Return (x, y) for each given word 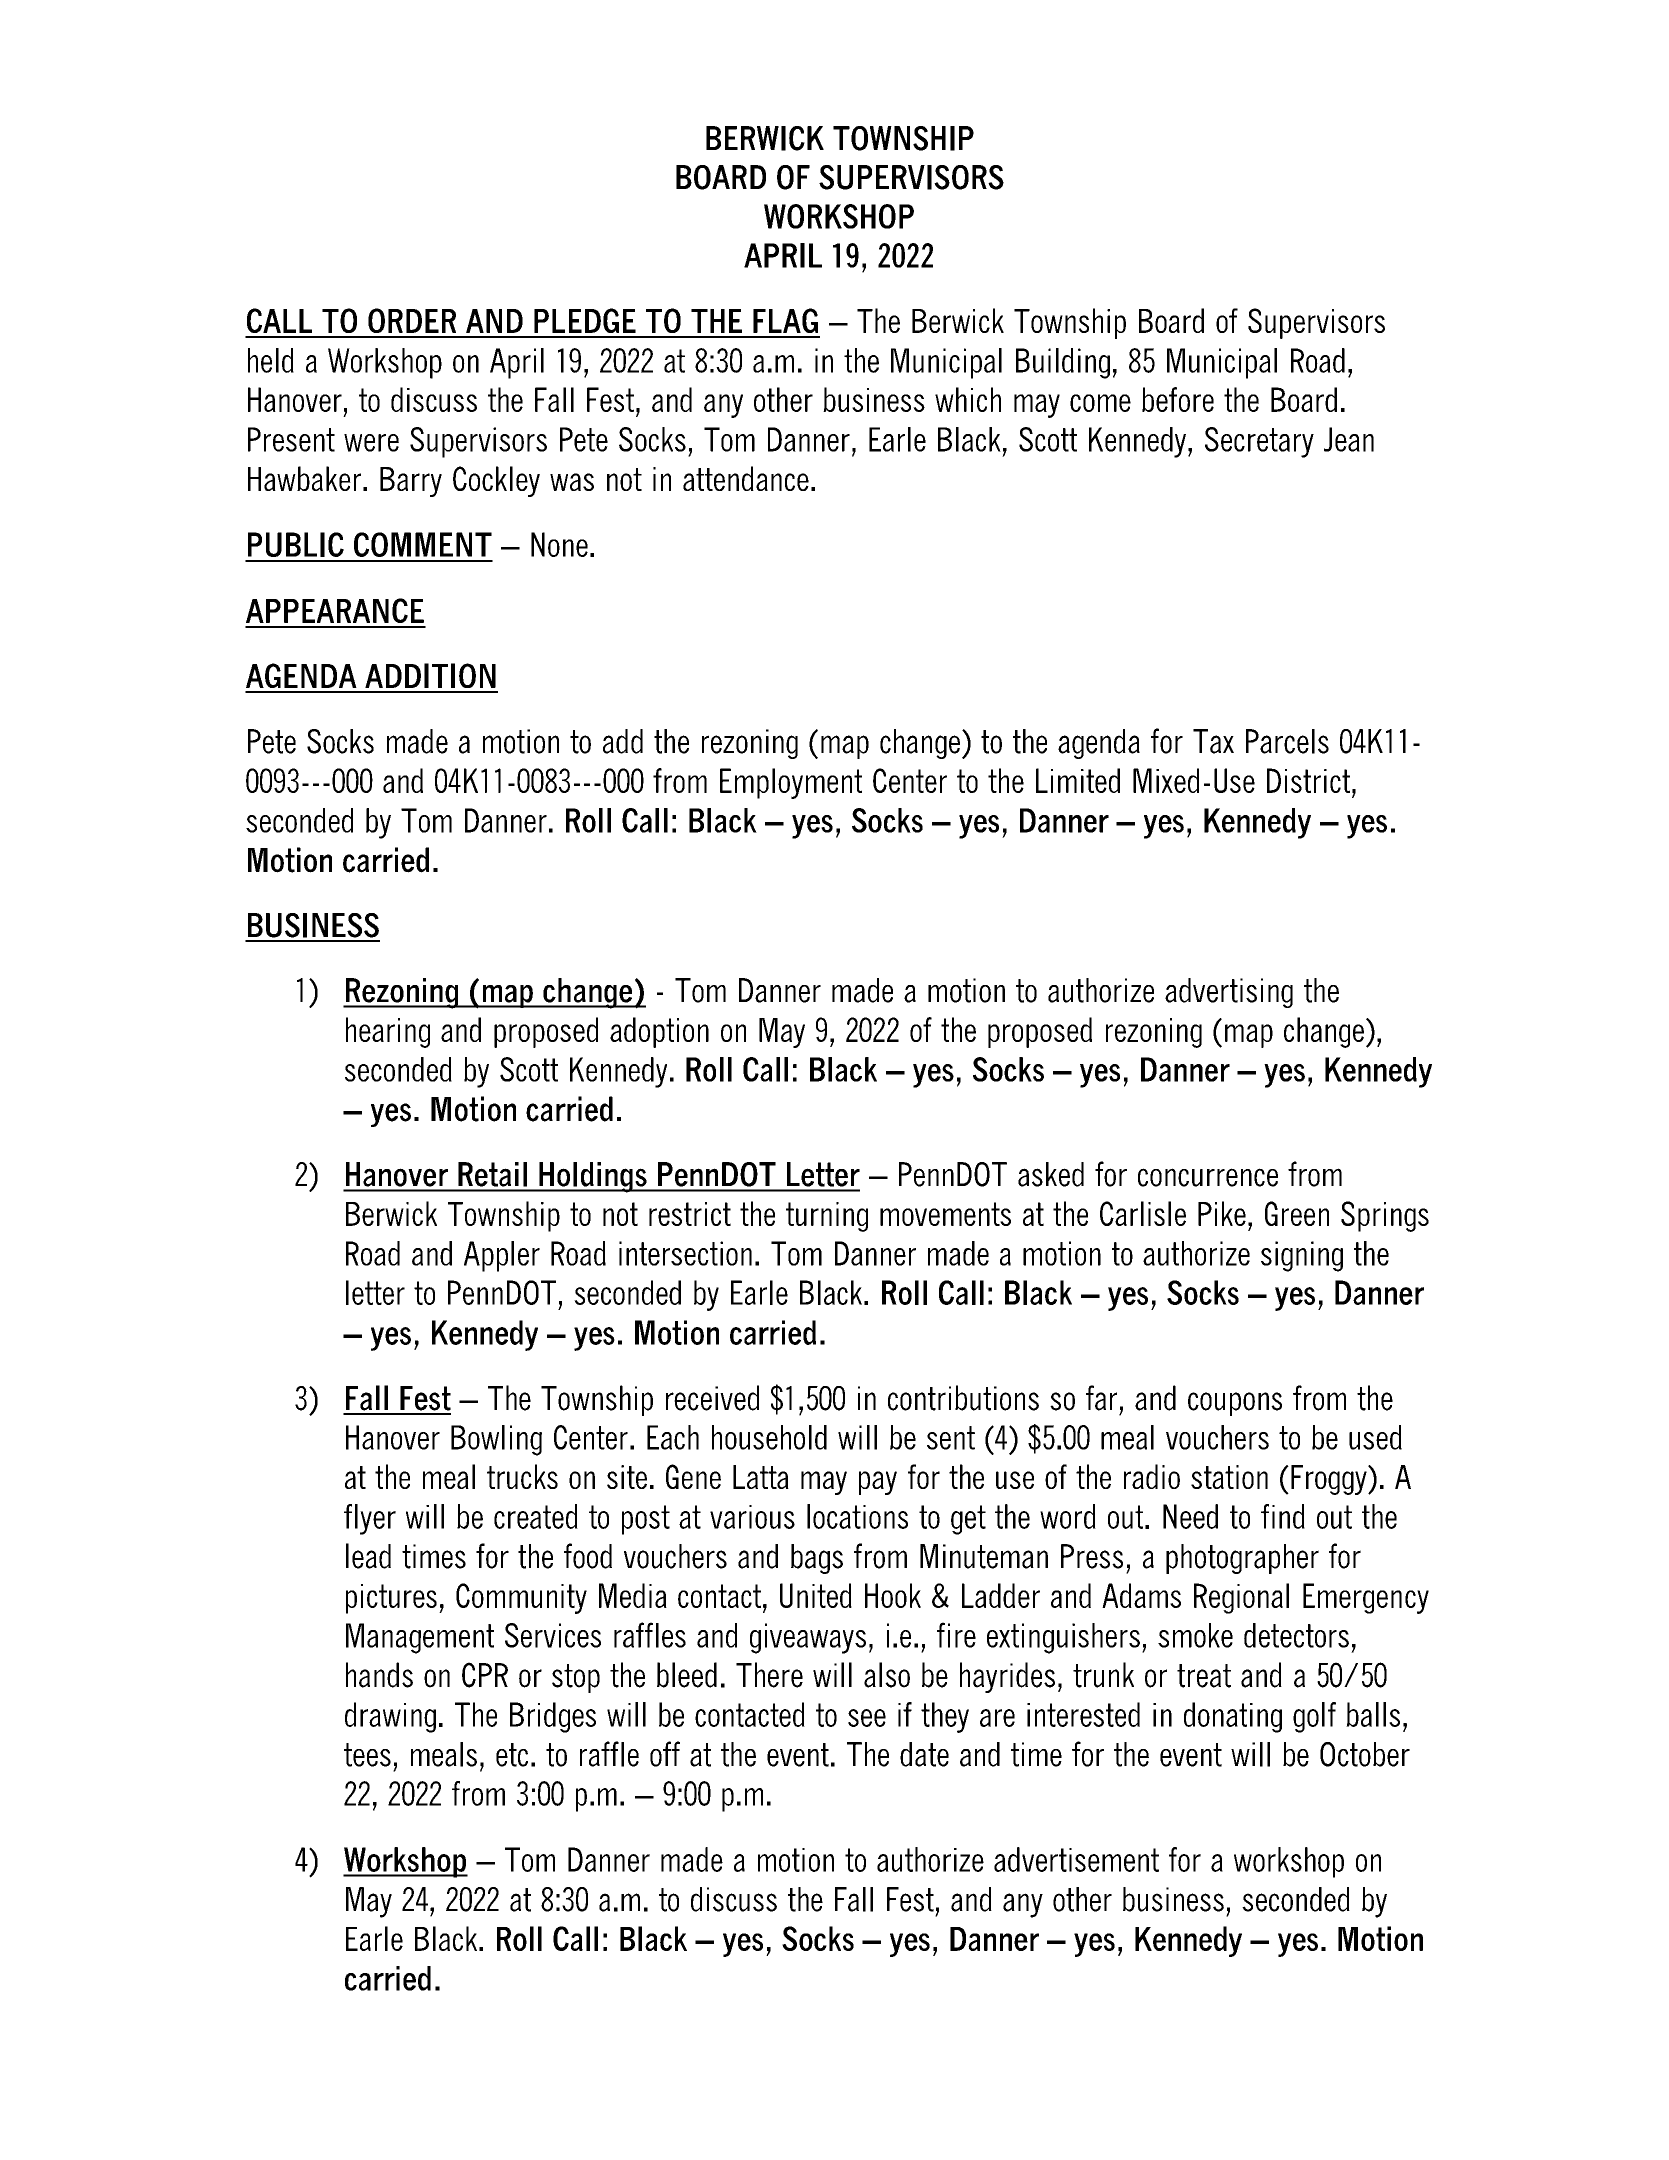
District (1308, 780)
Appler (502, 1256)
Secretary (1259, 442)
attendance (746, 478)
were (371, 443)
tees (367, 1755)
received (712, 1398)
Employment (791, 783)
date (924, 1754)
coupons (1235, 1404)
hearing (388, 1032)
